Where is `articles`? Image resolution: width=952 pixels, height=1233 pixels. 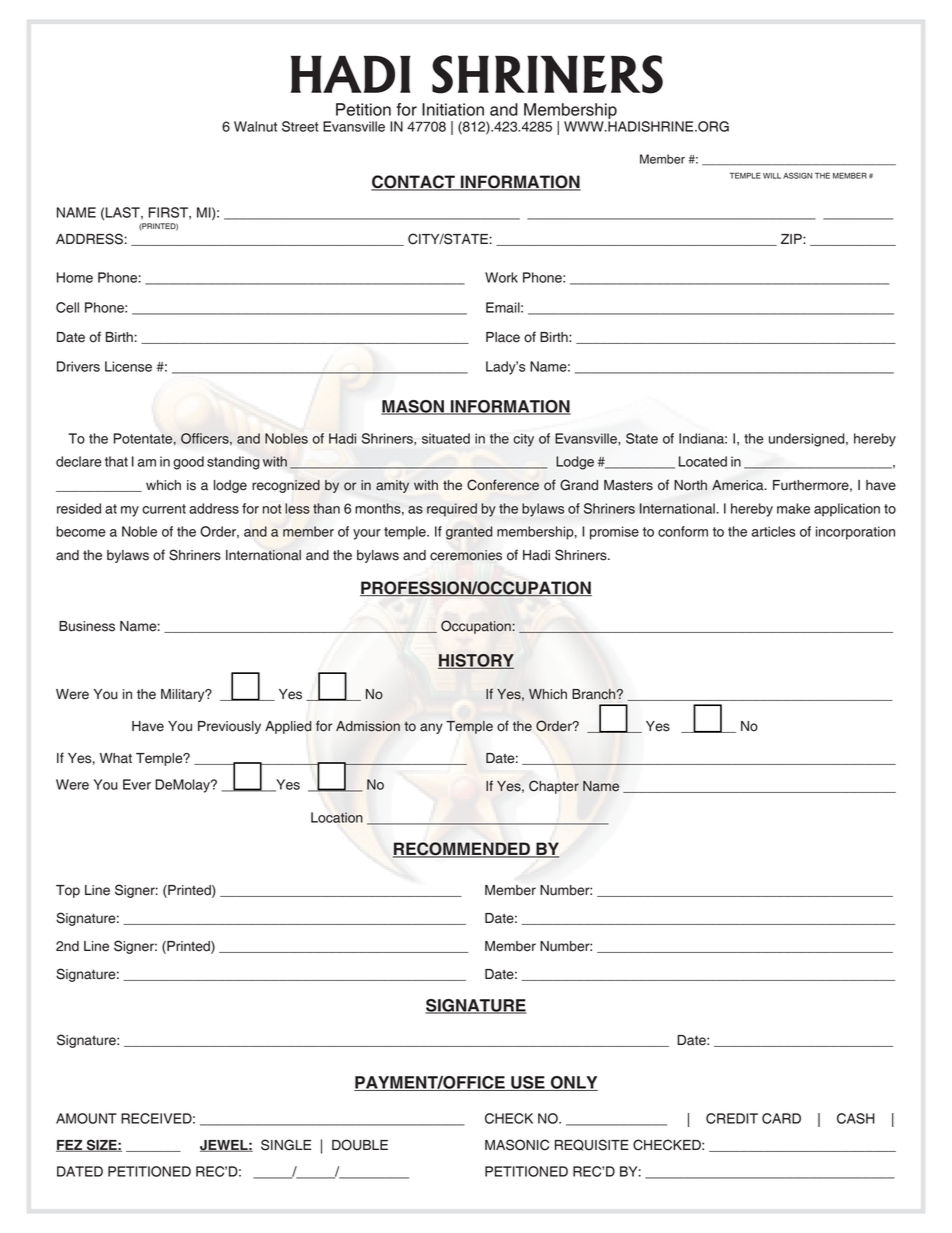
articles is located at coordinates (774, 531).
